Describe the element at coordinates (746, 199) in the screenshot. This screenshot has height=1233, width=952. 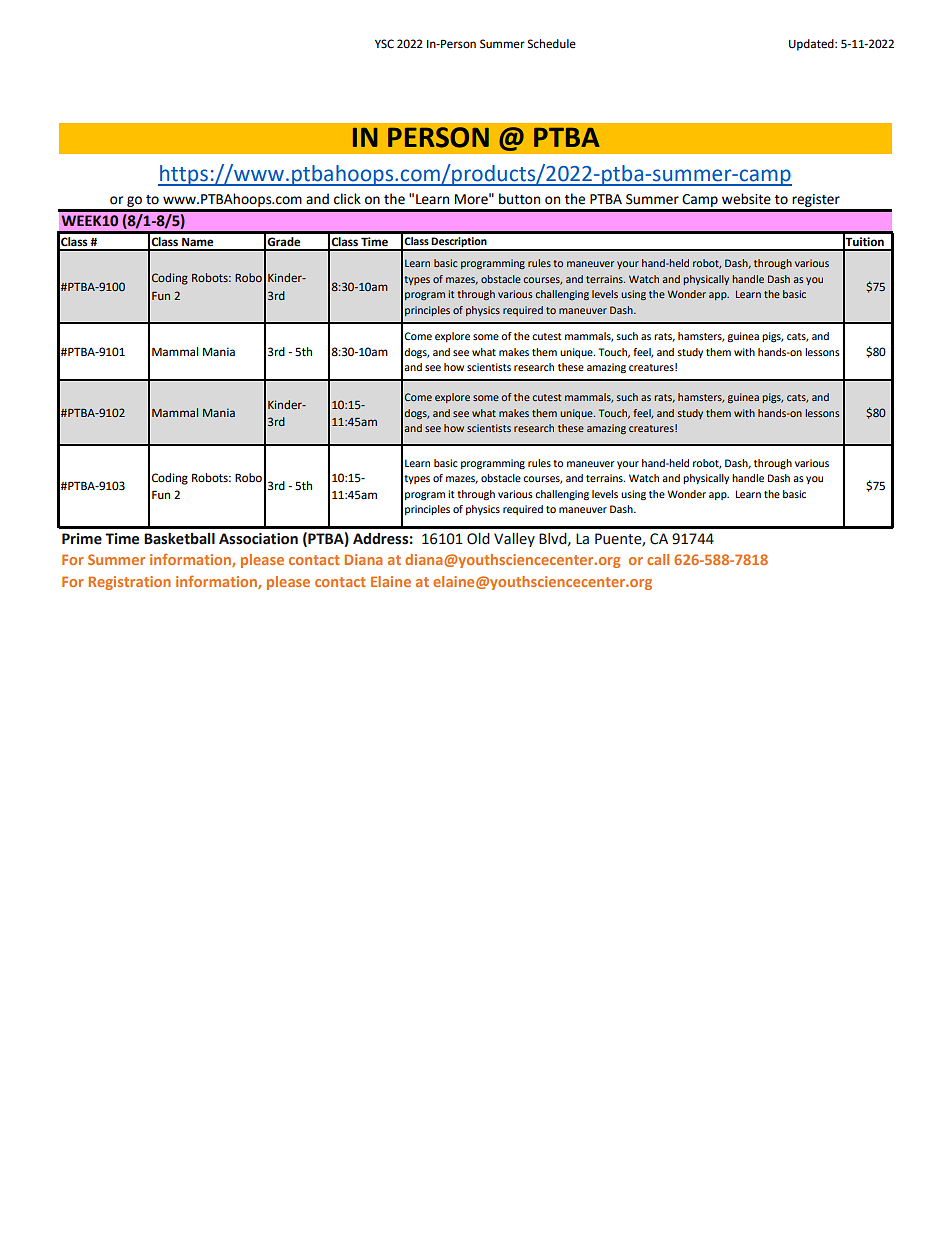
I see `website` at that location.
